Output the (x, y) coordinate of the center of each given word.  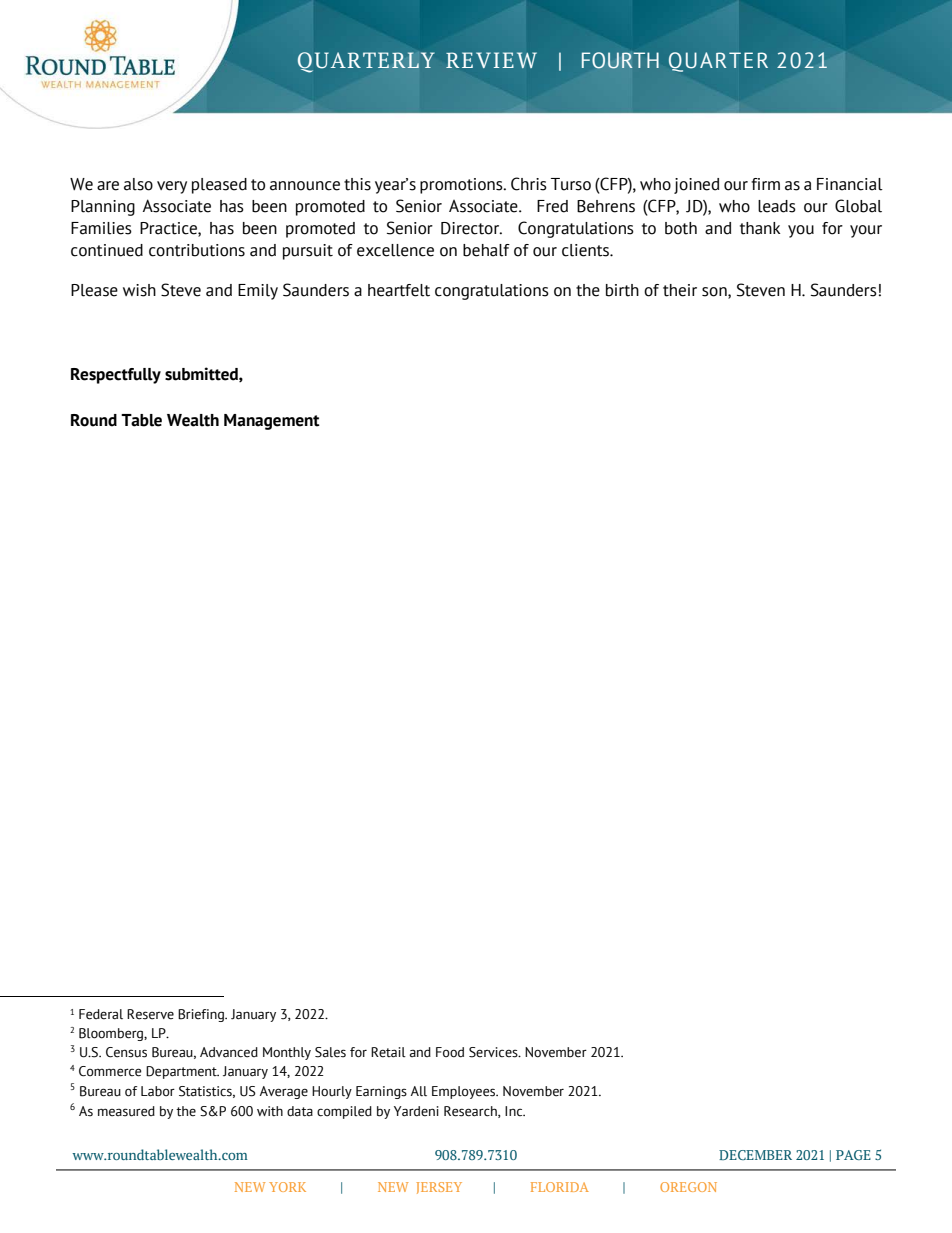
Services (494, 1052)
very (172, 187)
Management (272, 422)
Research (471, 1112)
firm (765, 184)
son (715, 292)
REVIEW (491, 60)
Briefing (202, 1015)
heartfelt (399, 290)
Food (450, 1052)
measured (126, 1111)
